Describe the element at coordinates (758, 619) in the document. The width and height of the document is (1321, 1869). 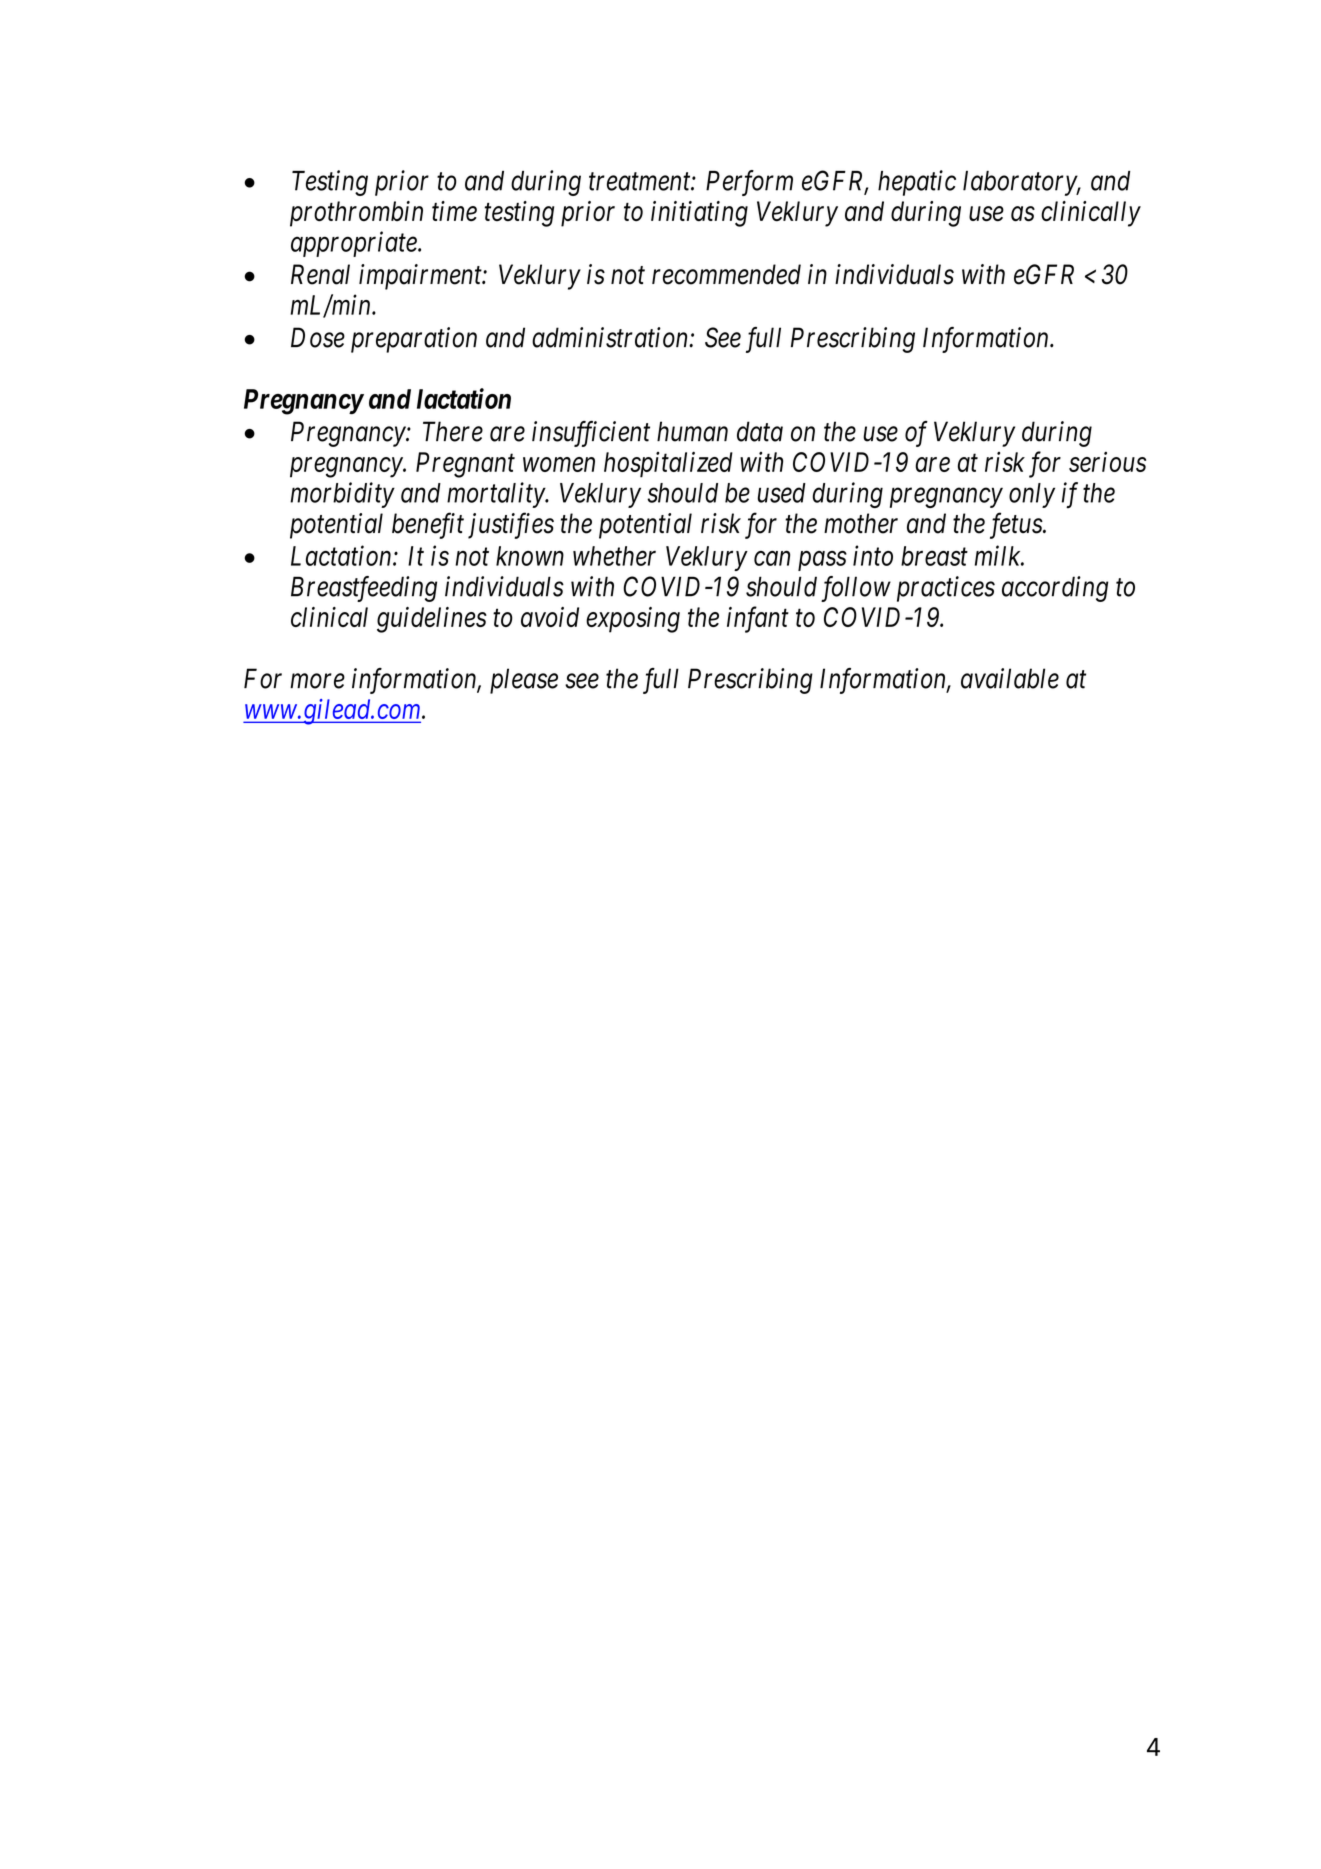
I see `infant` at that location.
